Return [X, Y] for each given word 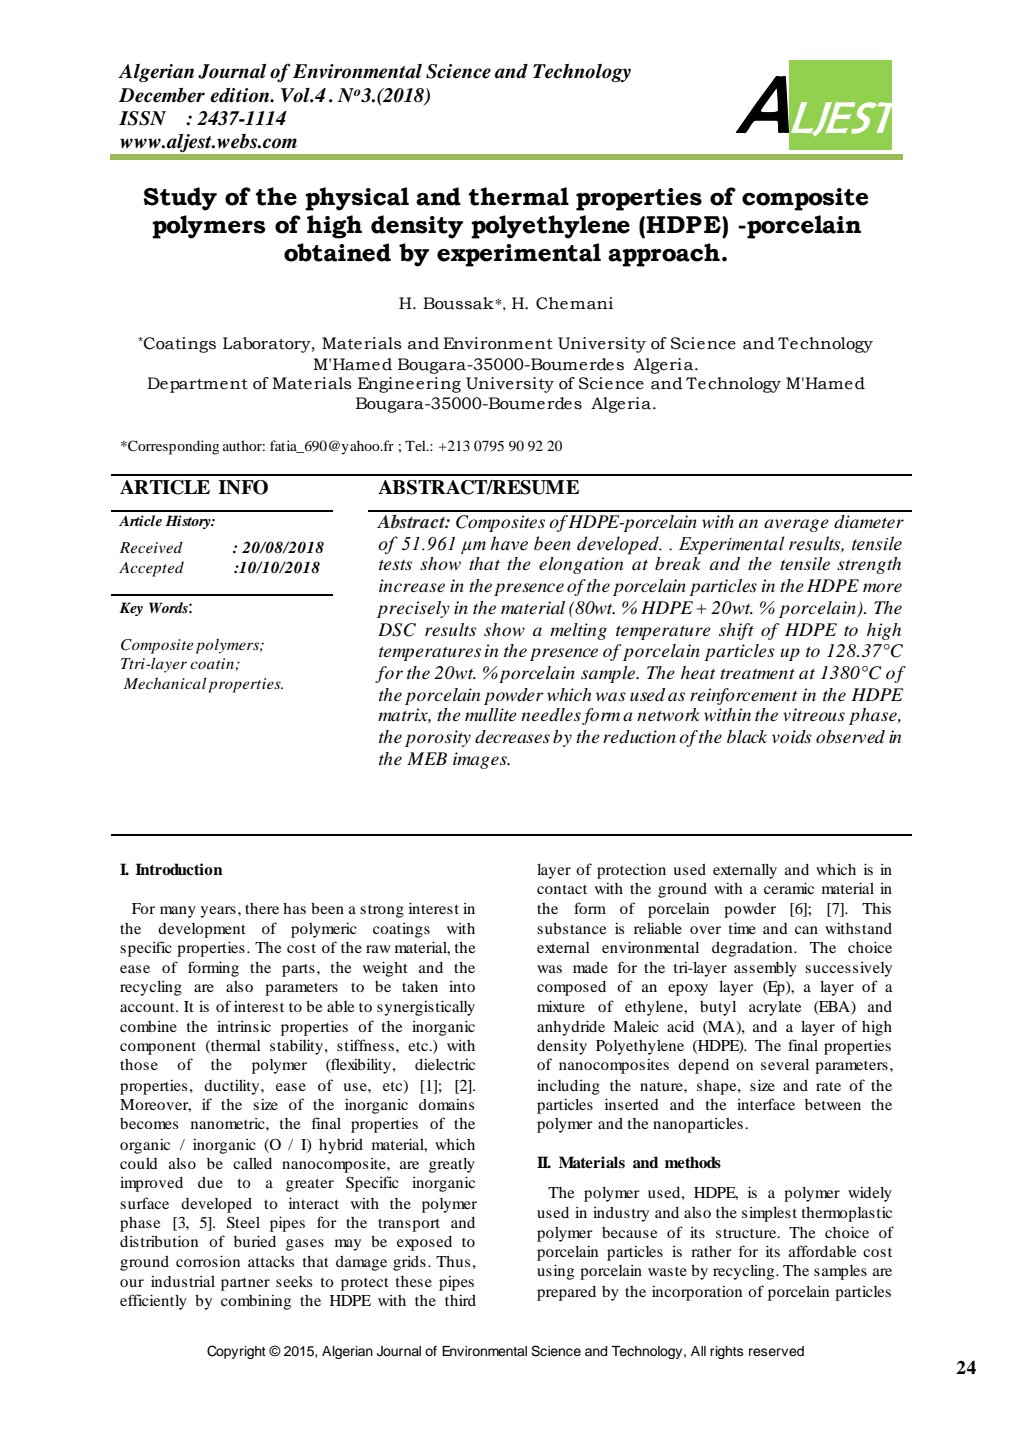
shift [736, 631]
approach [664, 255]
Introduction [179, 869]
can [806, 930]
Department [197, 385]
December [162, 95]
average [796, 525]
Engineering [409, 385]
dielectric [445, 1064]
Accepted [151, 569]
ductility [233, 1087]
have [509, 543]
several [785, 1064]
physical [357, 199]
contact [562, 889]
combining [256, 1302]
